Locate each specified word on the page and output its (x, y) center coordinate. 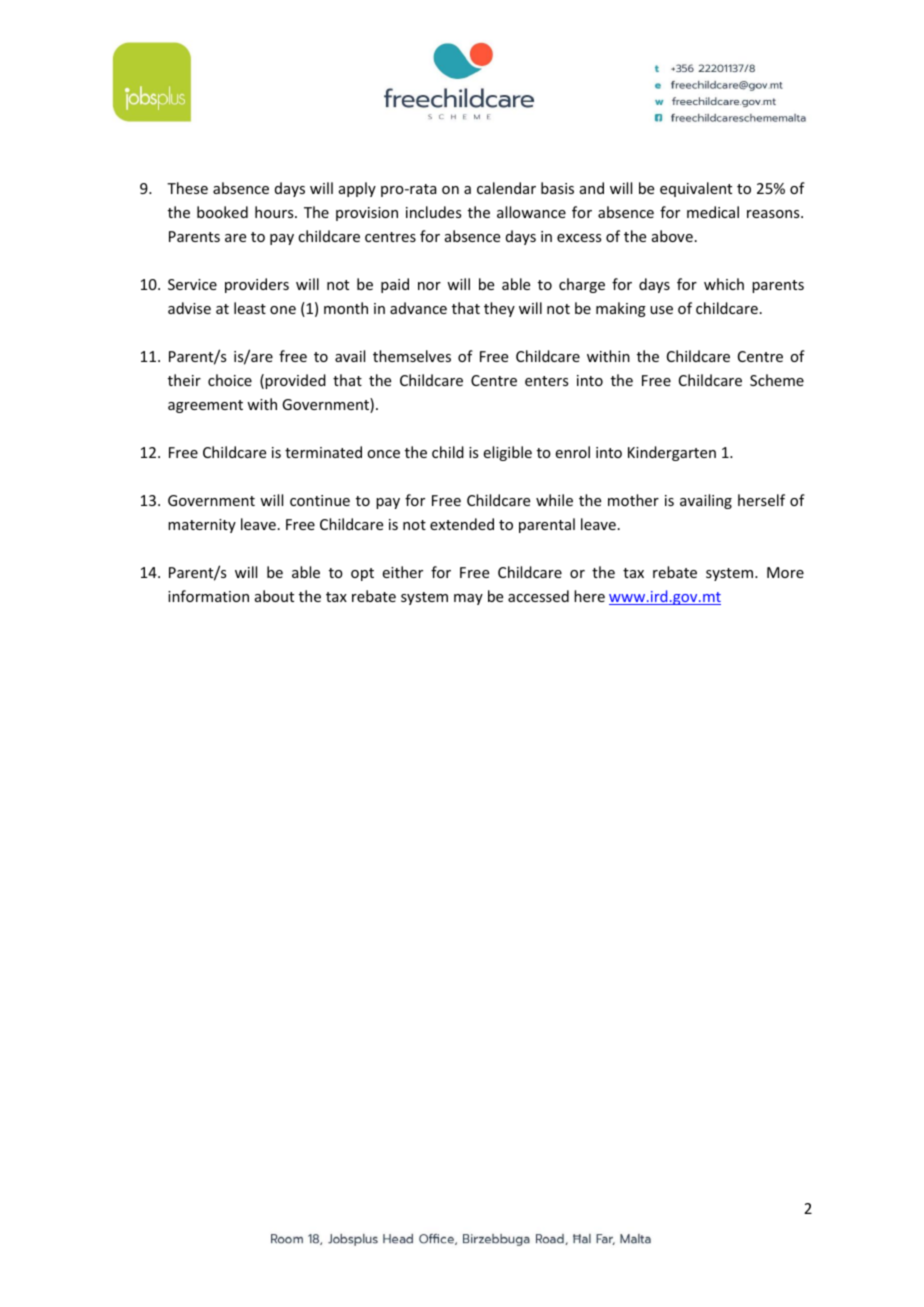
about (274, 596)
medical (713, 212)
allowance (531, 212)
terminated (323, 452)
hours (275, 212)
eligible (507, 453)
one (283, 310)
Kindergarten (672, 453)
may (468, 599)
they (499, 309)
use (661, 310)
